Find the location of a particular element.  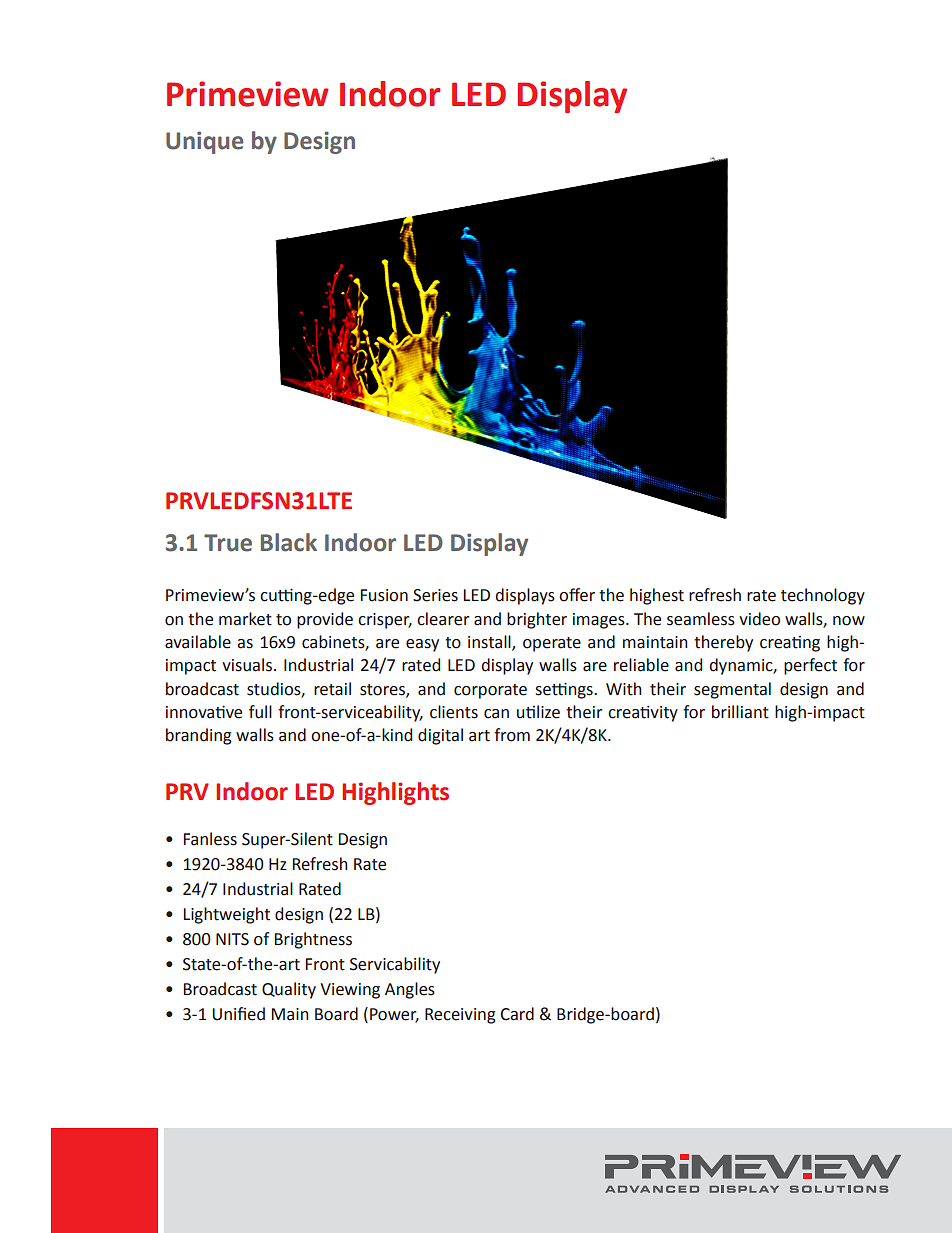

Quality is located at coordinates (289, 990).
